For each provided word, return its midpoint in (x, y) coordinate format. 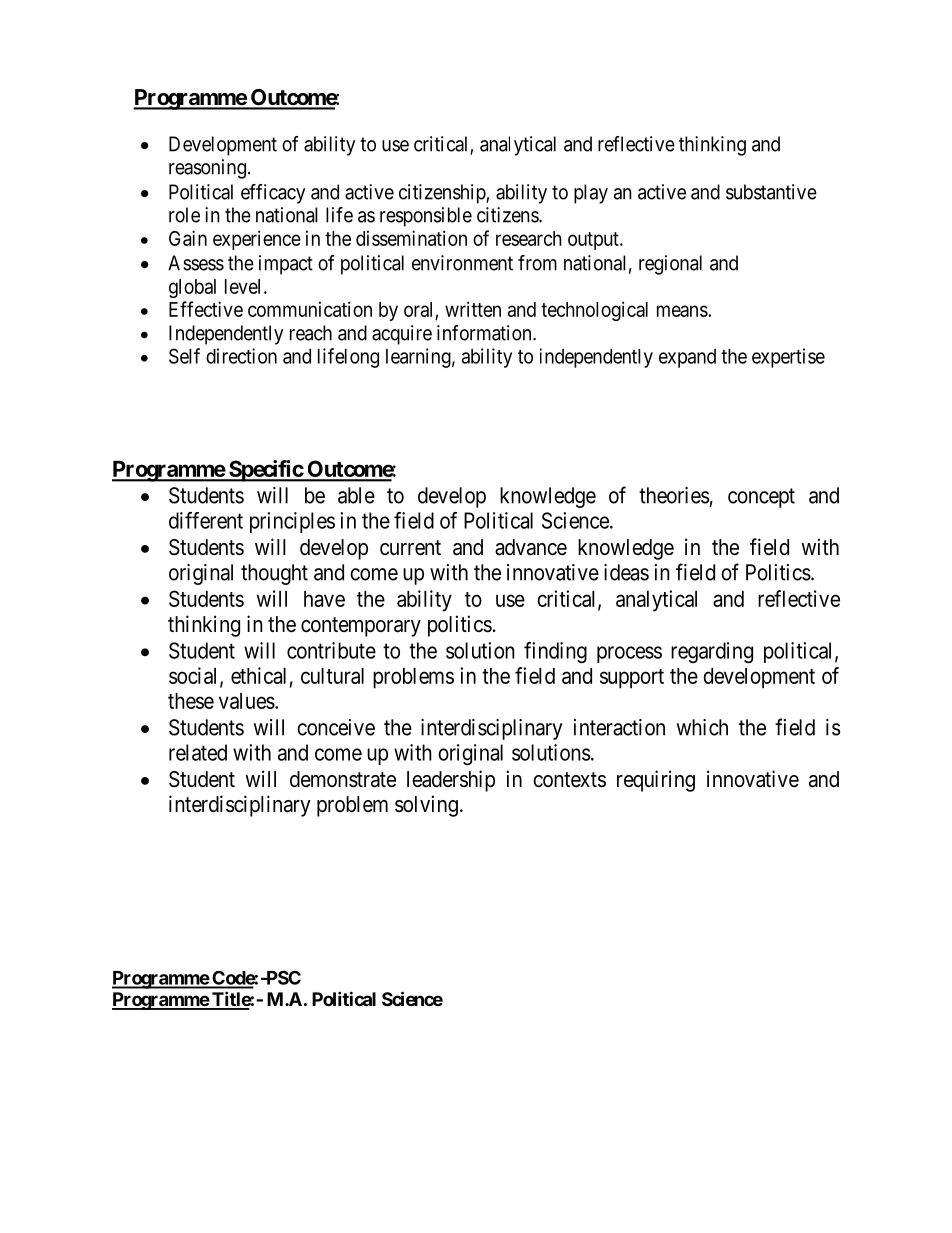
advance (531, 547)
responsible (426, 217)
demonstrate (343, 779)
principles (292, 522)
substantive (771, 192)
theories (674, 495)
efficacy (273, 194)
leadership (451, 781)
